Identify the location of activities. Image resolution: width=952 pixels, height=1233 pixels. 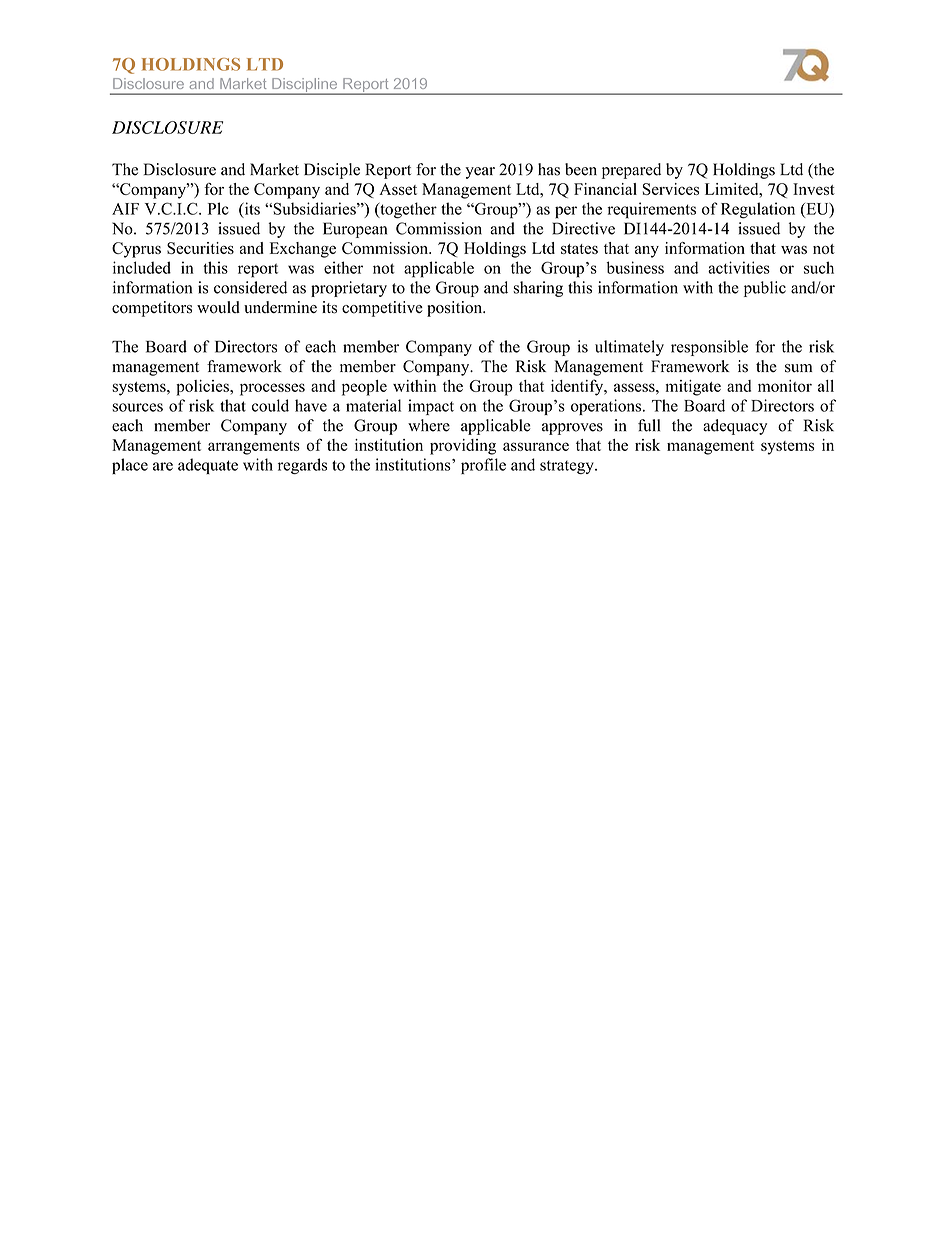
(739, 267).
